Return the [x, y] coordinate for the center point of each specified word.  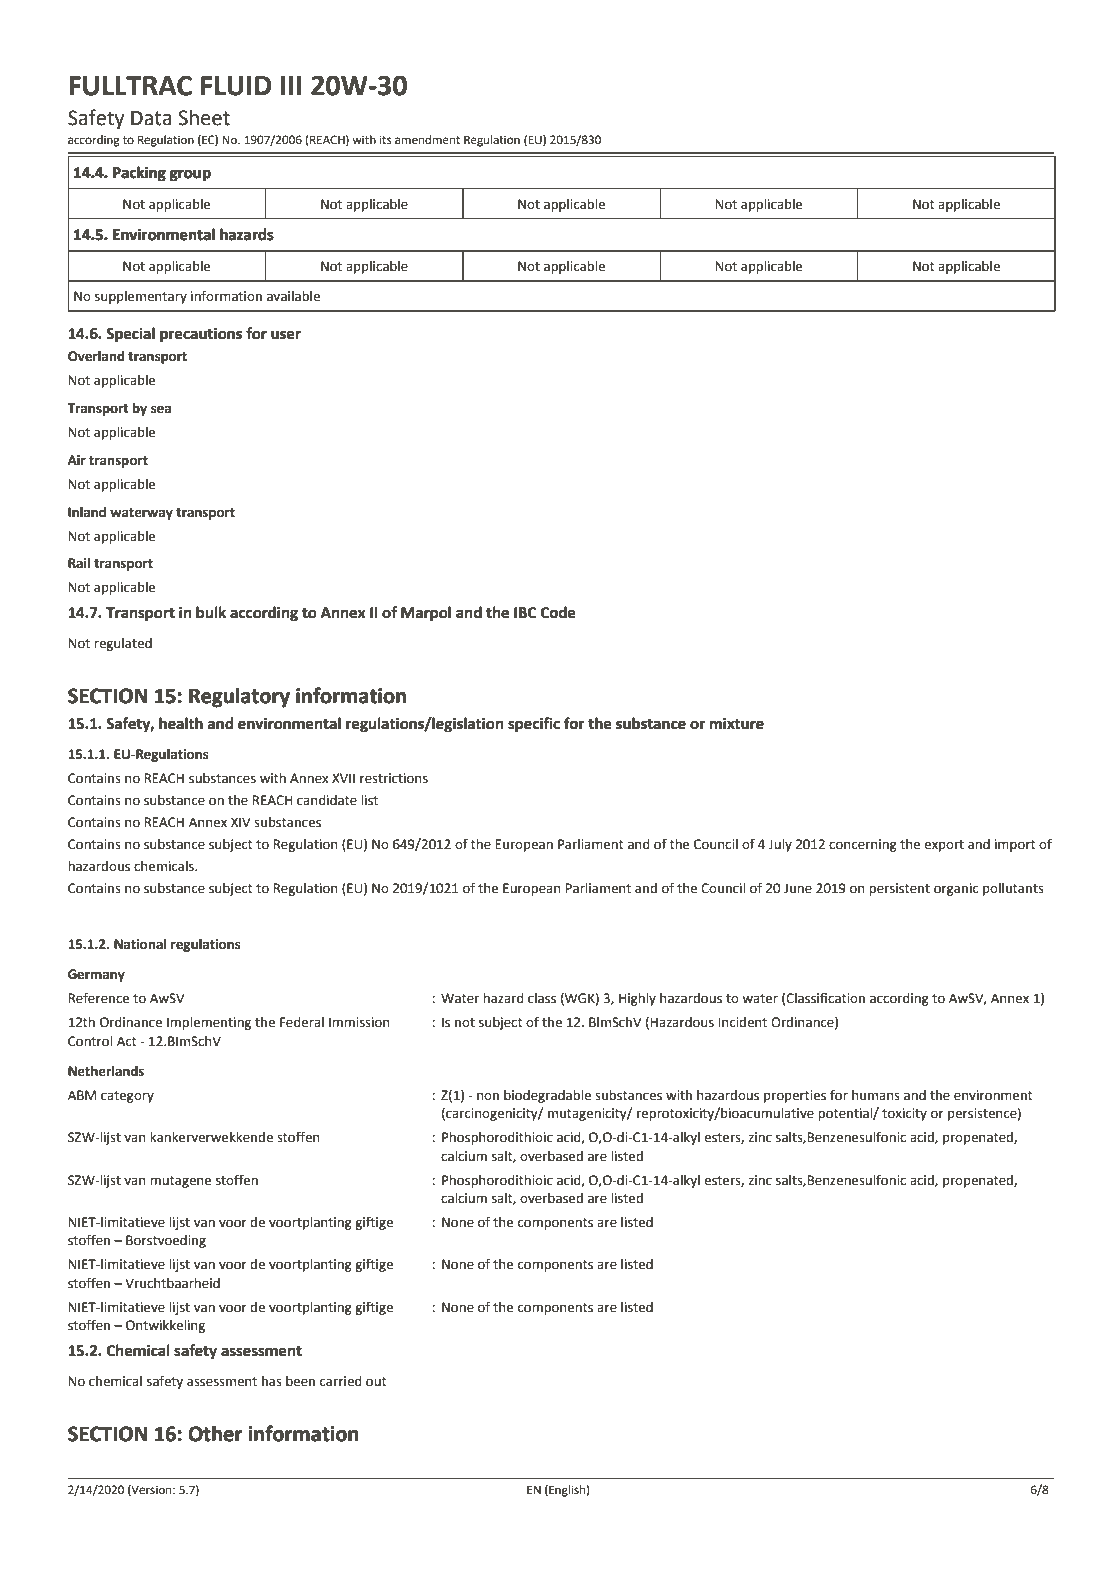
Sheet [204, 118]
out [376, 1382]
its [386, 139]
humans [876, 1095]
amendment [427, 140]
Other [215, 1434]
